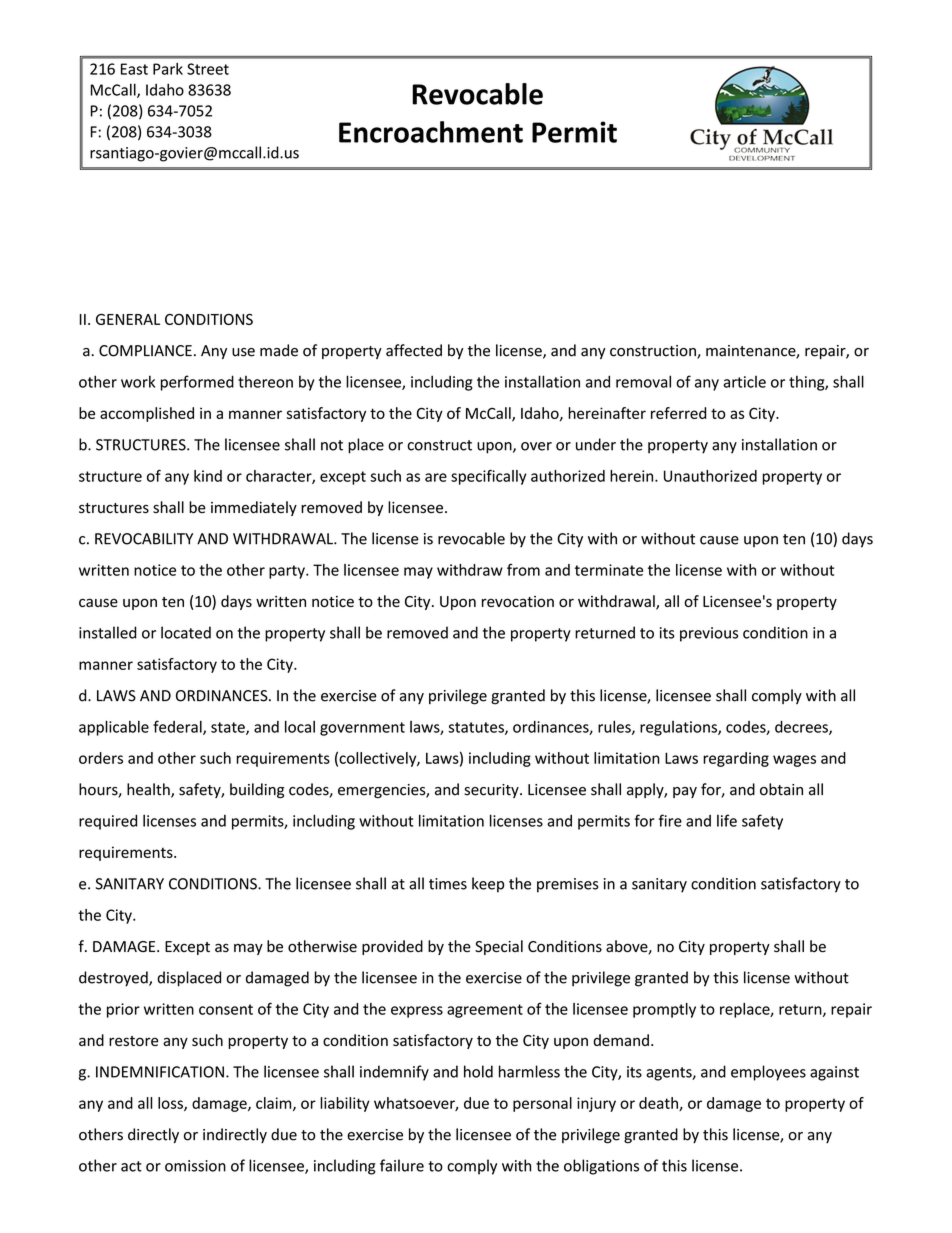 The width and height of the document is (952, 1233). Describe the element at coordinates (195, 1166) in the document. I see `omission` at that location.
